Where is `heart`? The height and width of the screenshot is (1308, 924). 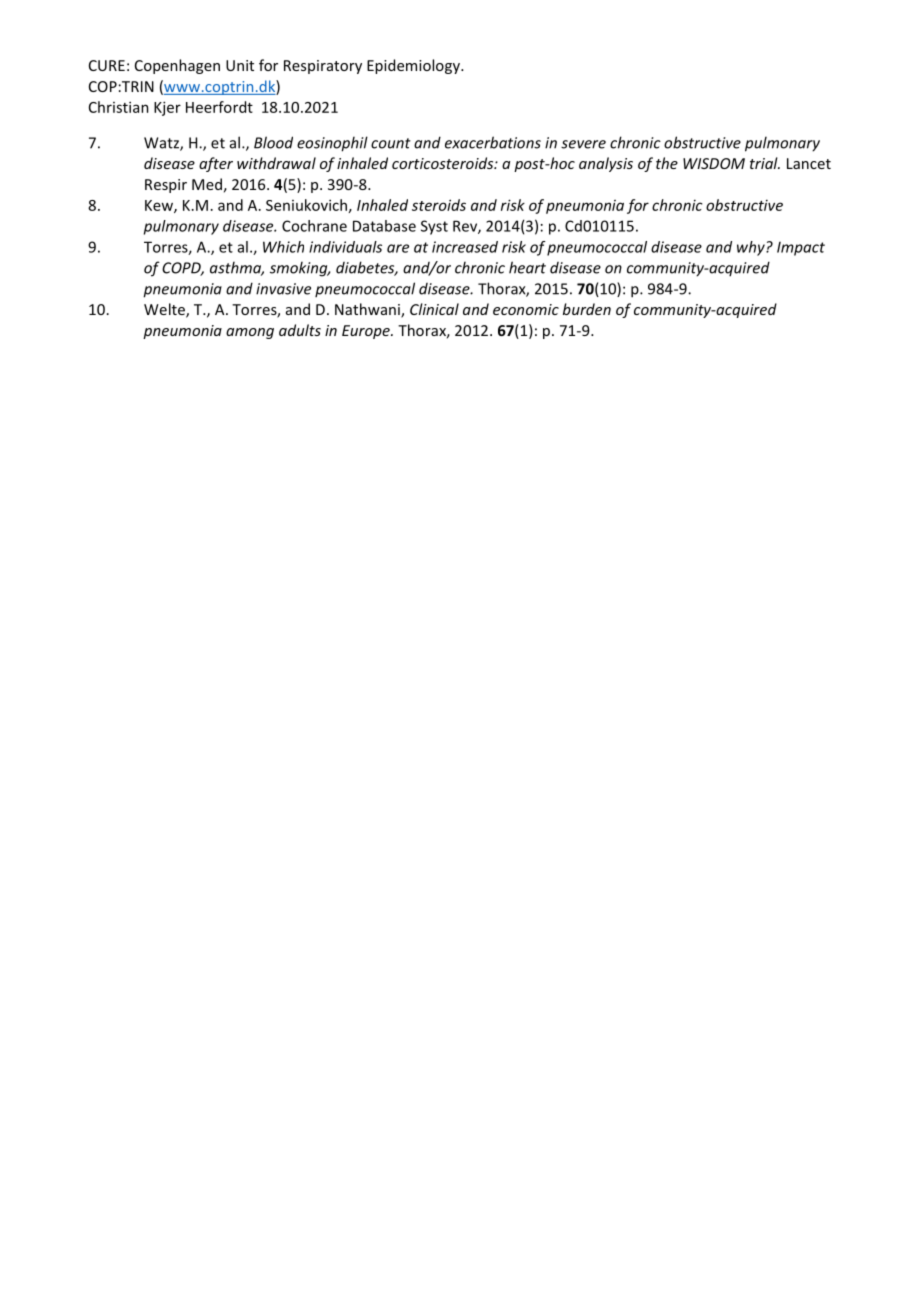 heart is located at coordinates (527, 267).
